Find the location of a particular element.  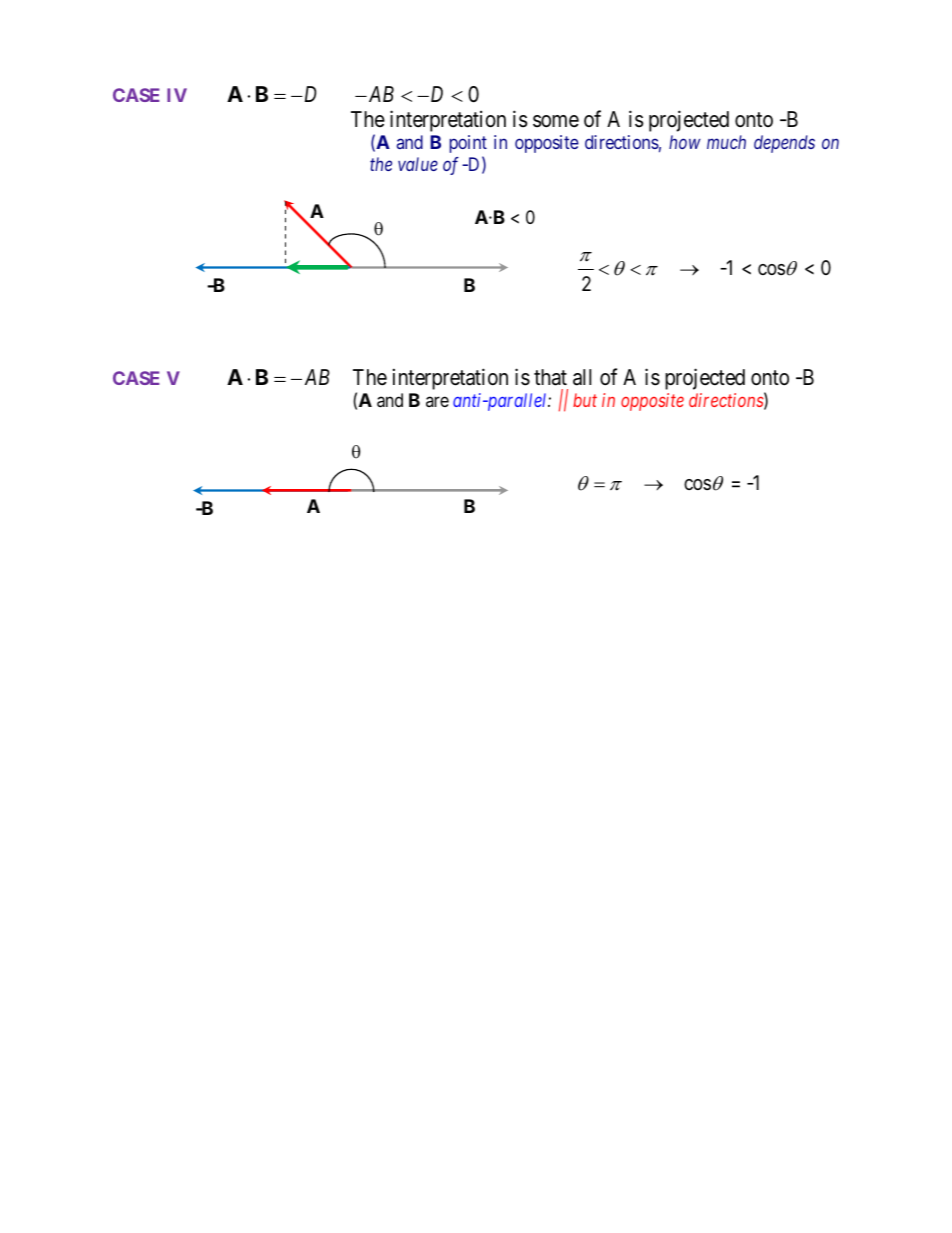

point is located at coordinates (468, 144).
